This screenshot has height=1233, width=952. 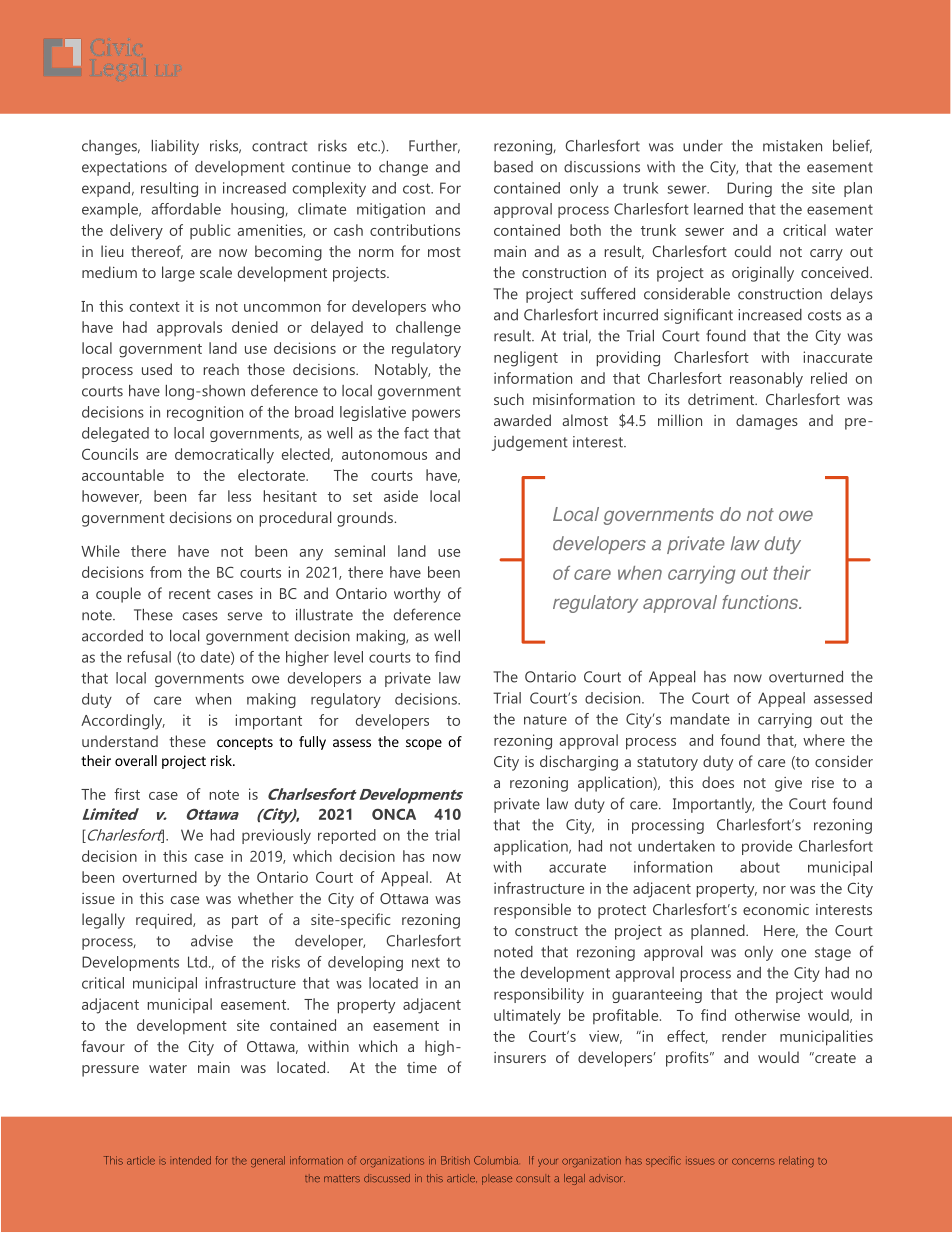 I want to click on liability, so click(x=175, y=147).
